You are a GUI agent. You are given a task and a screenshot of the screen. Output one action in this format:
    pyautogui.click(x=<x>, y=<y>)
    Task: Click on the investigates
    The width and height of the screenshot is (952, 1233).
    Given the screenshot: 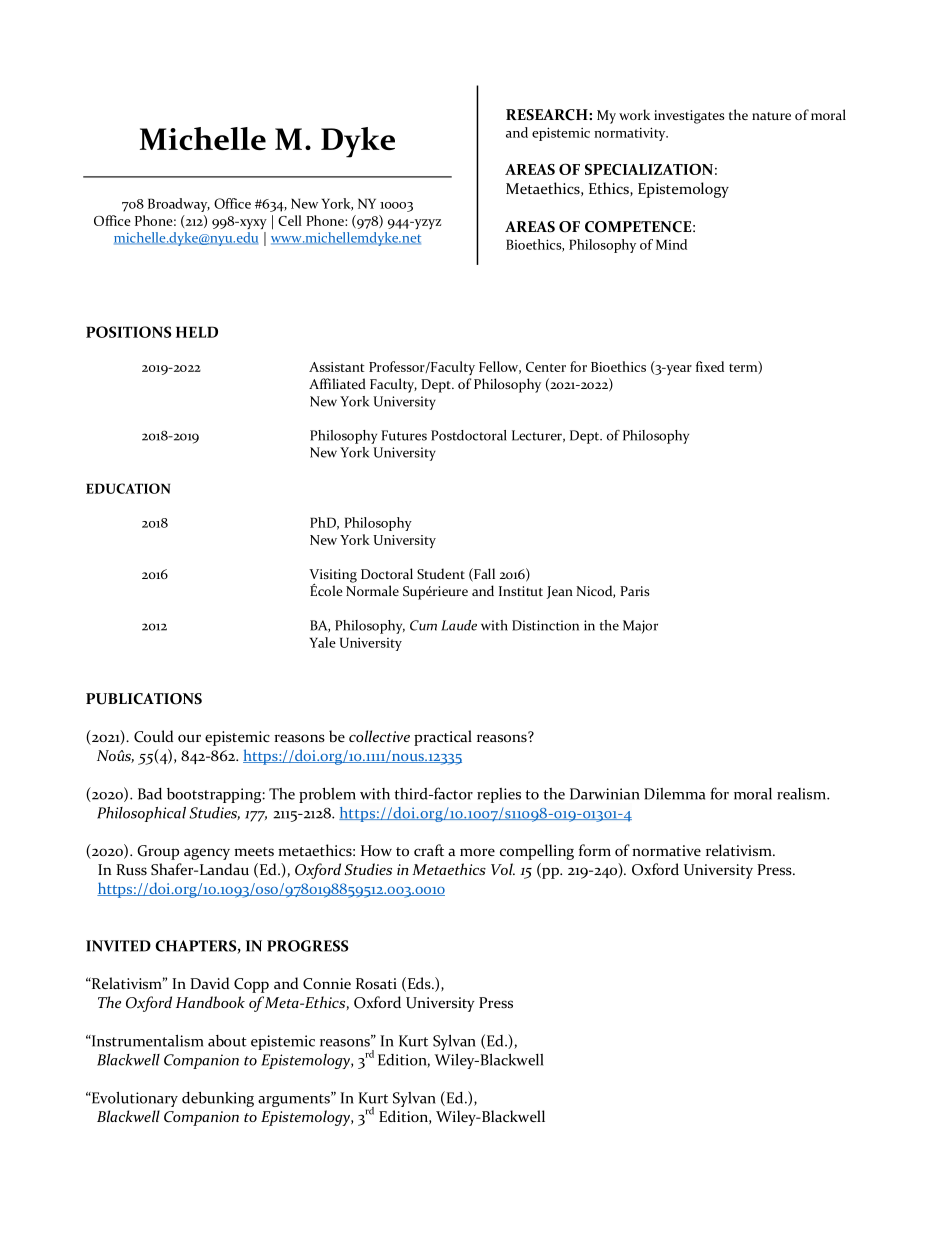 What is the action you would take?
    pyautogui.click(x=689, y=117)
